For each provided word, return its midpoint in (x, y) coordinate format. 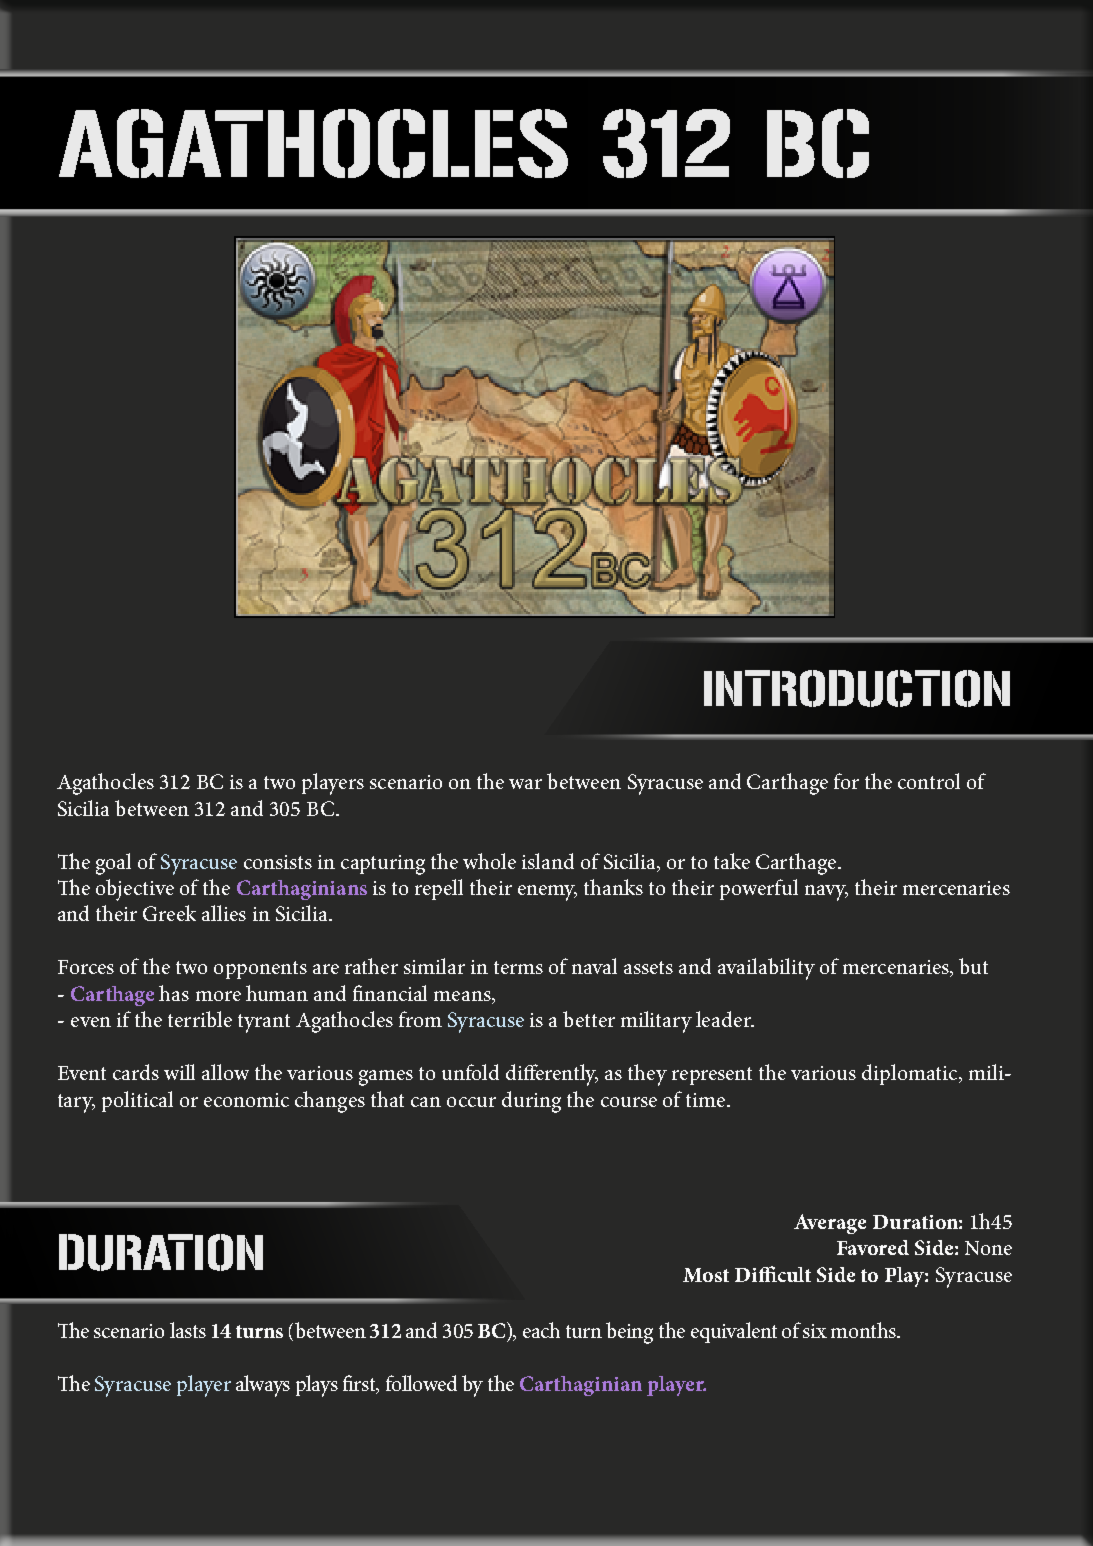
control (929, 781)
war (525, 784)
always (263, 1386)
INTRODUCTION (857, 688)
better (589, 1019)
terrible (200, 1019)
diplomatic (911, 1074)
